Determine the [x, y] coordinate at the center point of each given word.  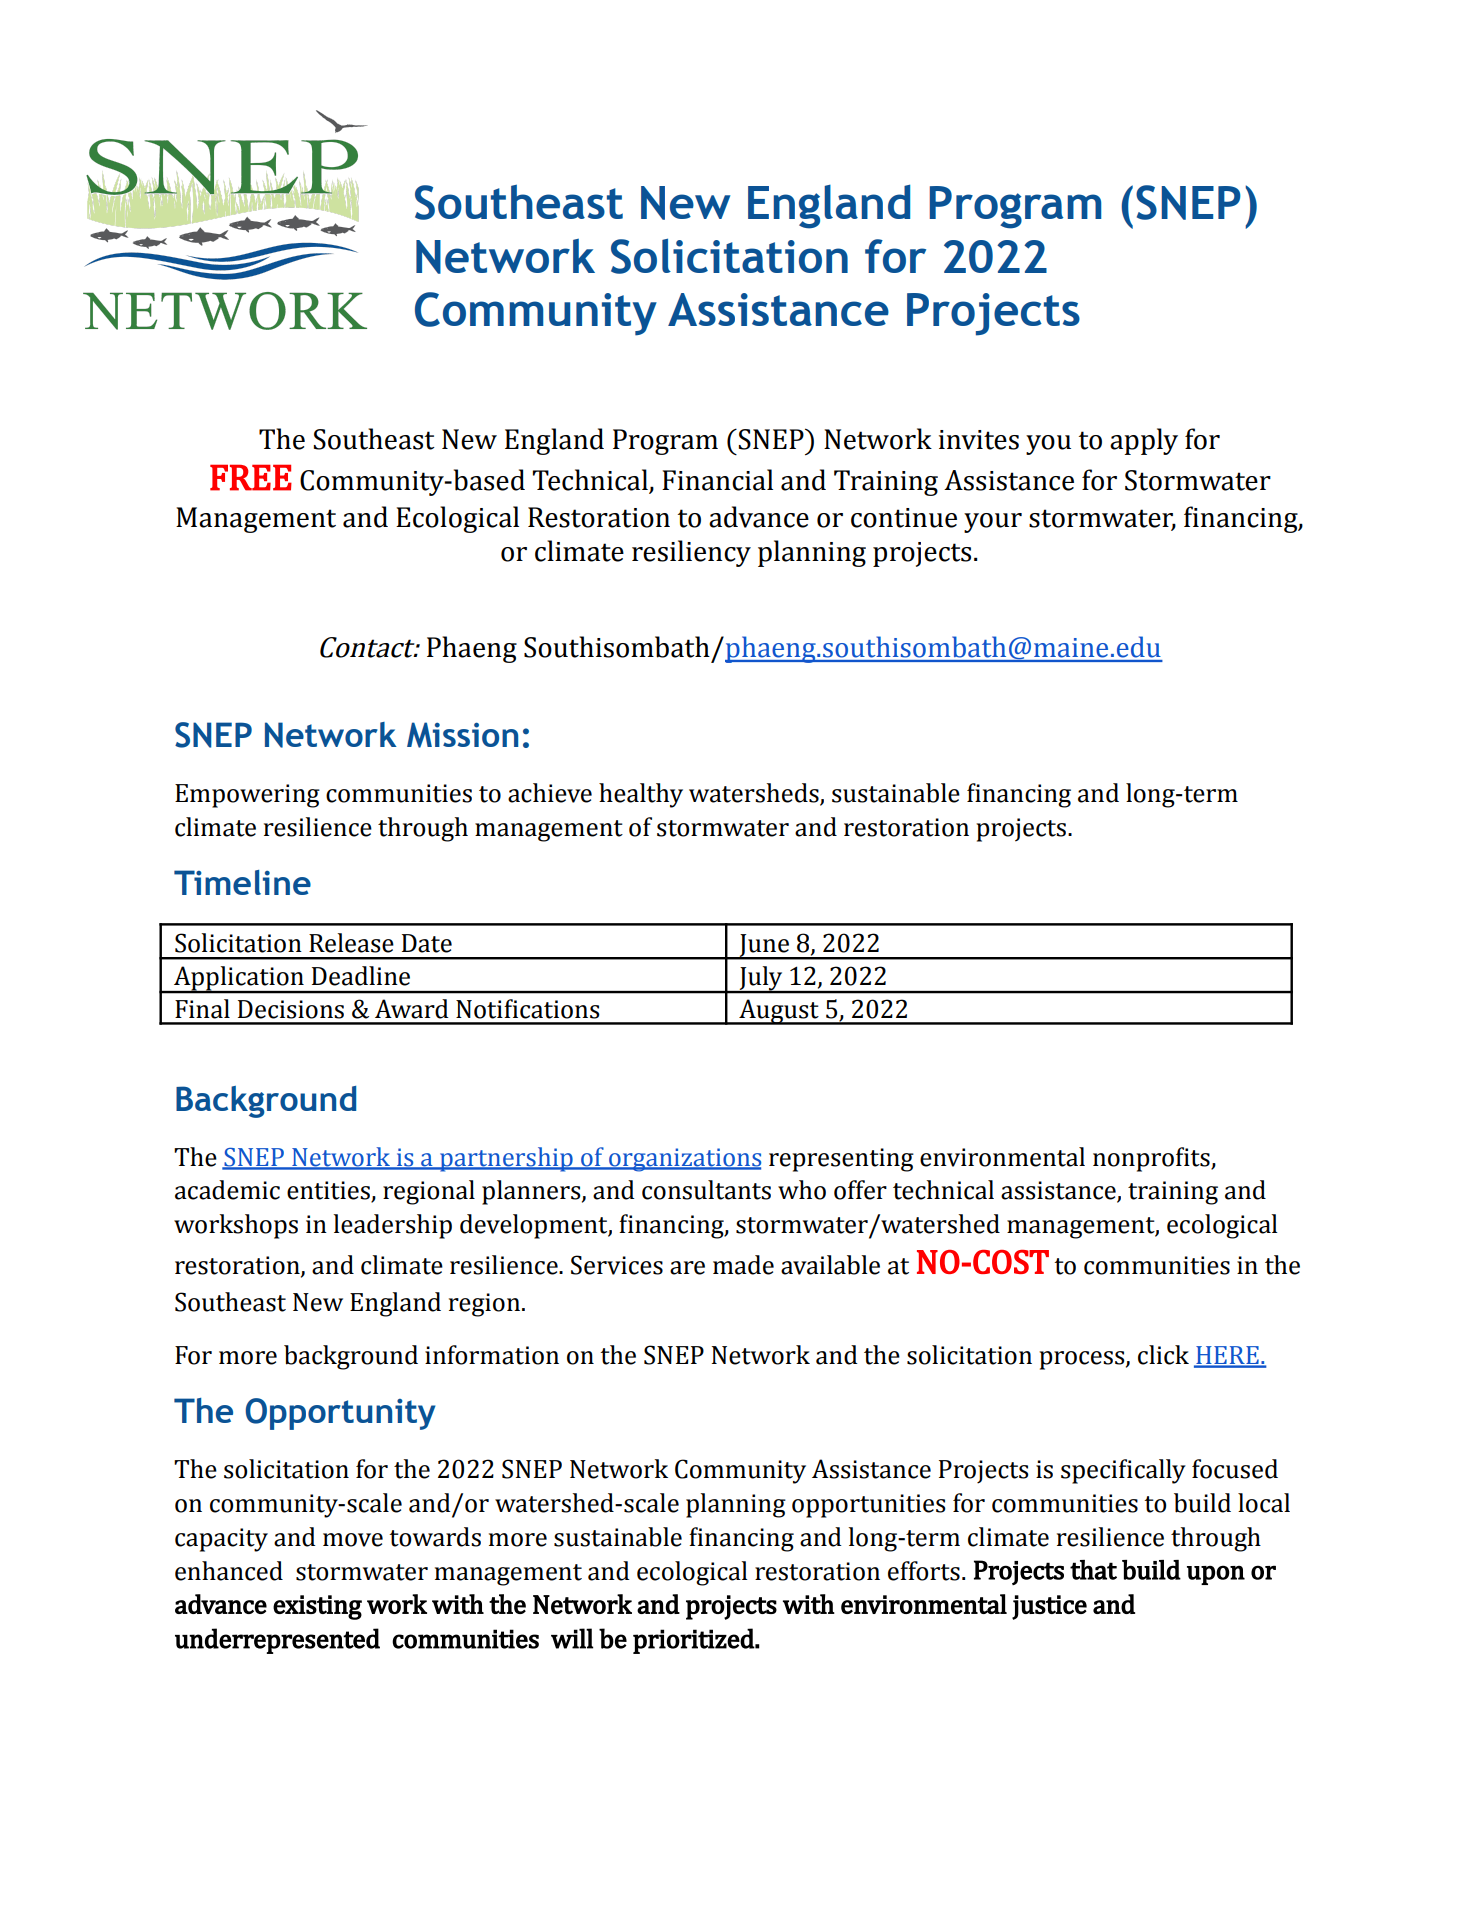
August [779, 1012]
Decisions [291, 1009]
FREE [251, 477]
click [1163, 1355]
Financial [717, 480]
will [572, 1638]
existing [317, 1607]
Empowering [247, 796]
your [993, 523]
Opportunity [340, 1414]
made [743, 1265]
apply [1144, 441]
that [1093, 1570]
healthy [641, 795]
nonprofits [1152, 1159]
